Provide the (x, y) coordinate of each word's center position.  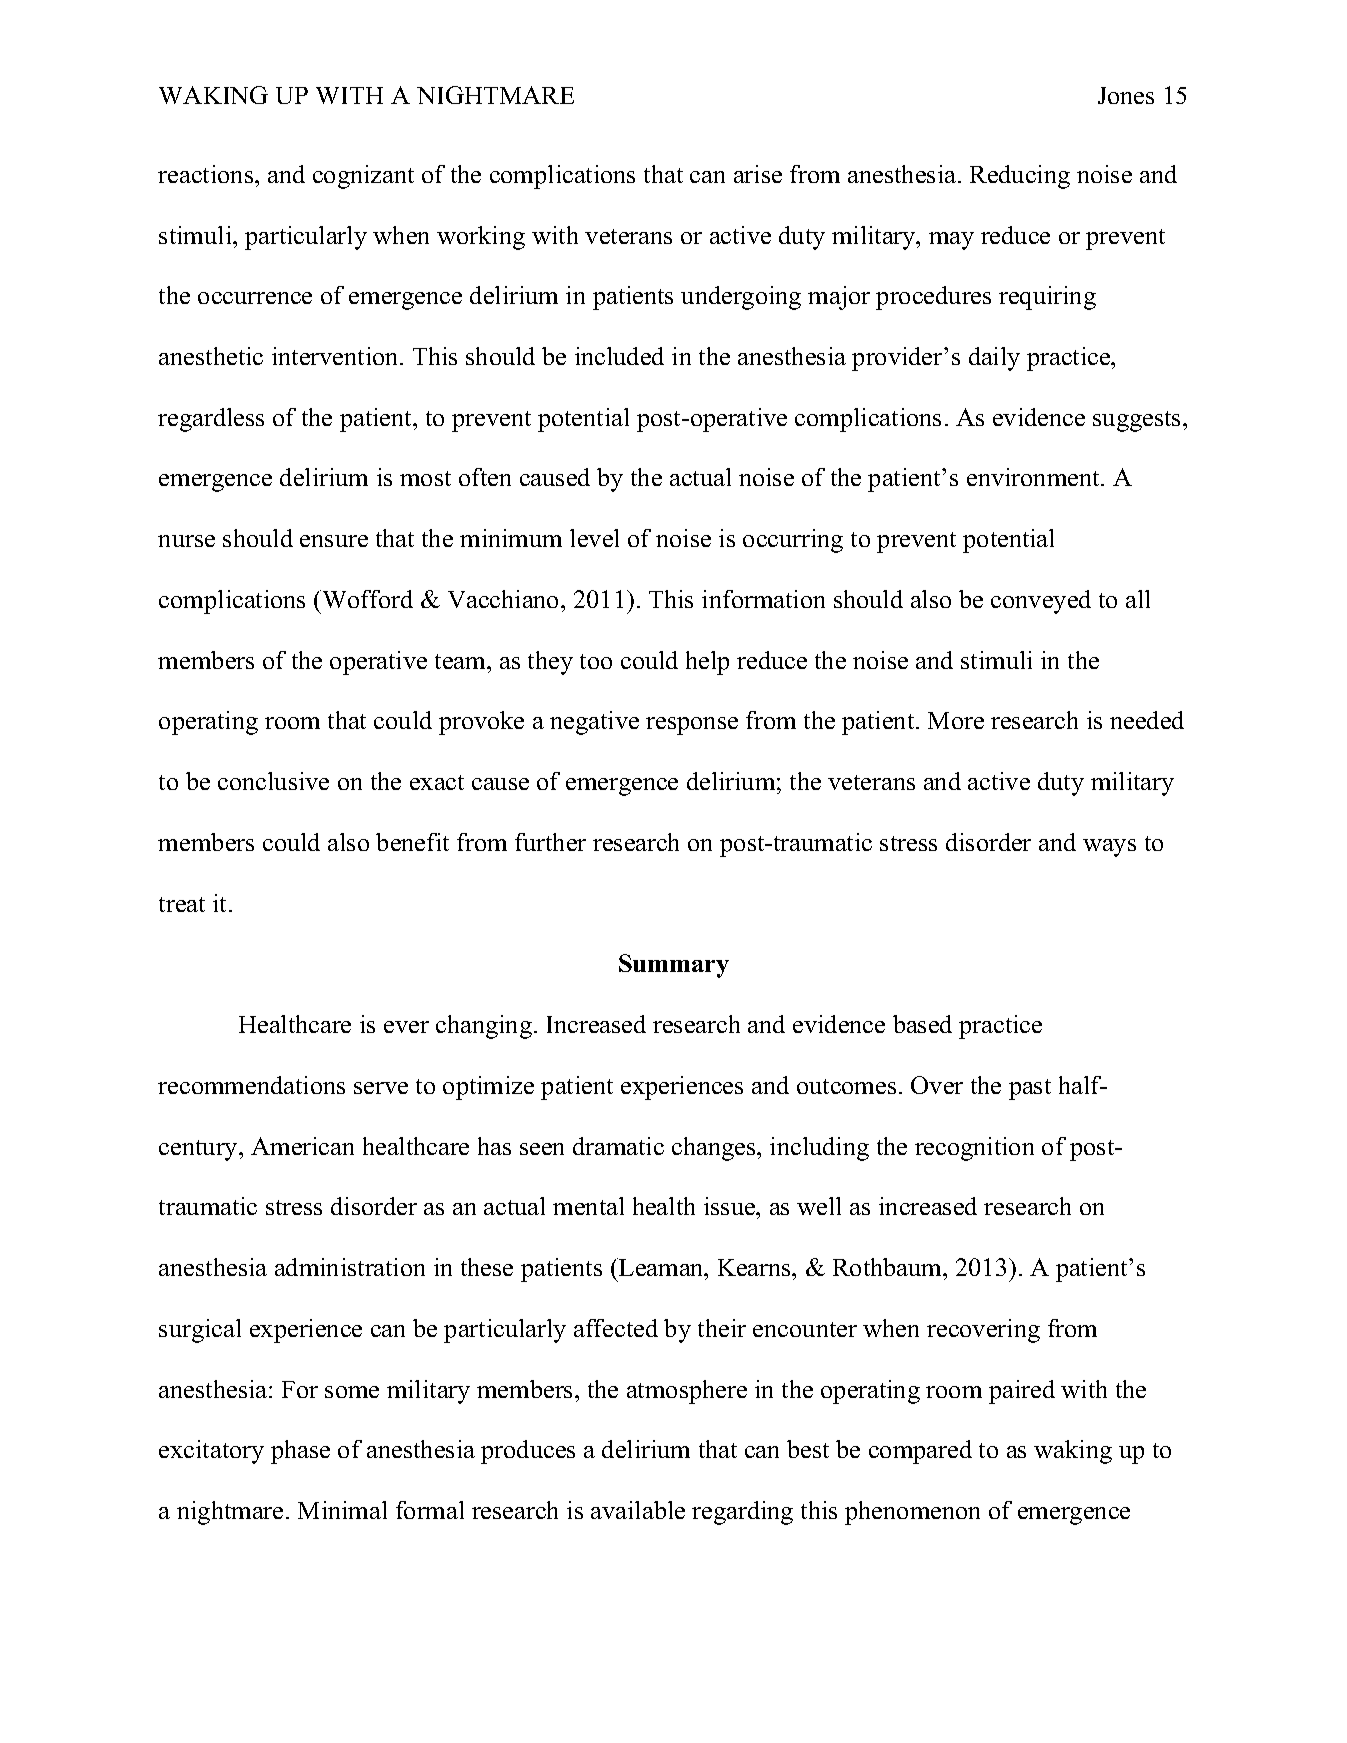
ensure (334, 541)
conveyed (1041, 602)
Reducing (1020, 177)
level (594, 538)
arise (758, 174)
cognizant (363, 177)
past (1030, 1089)
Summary (674, 966)
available (638, 1510)
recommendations (251, 1085)
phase (300, 1452)
